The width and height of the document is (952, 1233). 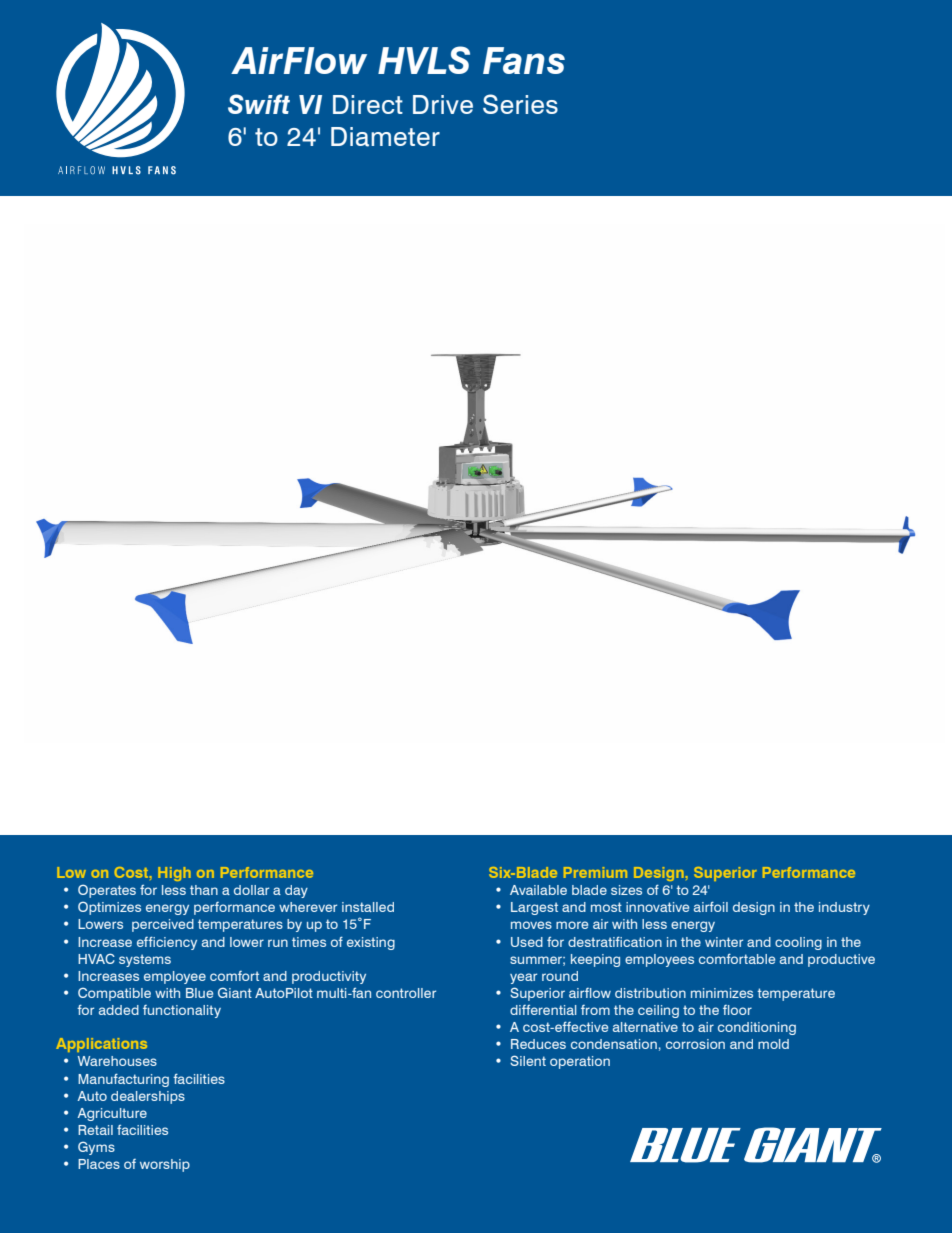 I want to click on Direct, so click(x=368, y=104).
